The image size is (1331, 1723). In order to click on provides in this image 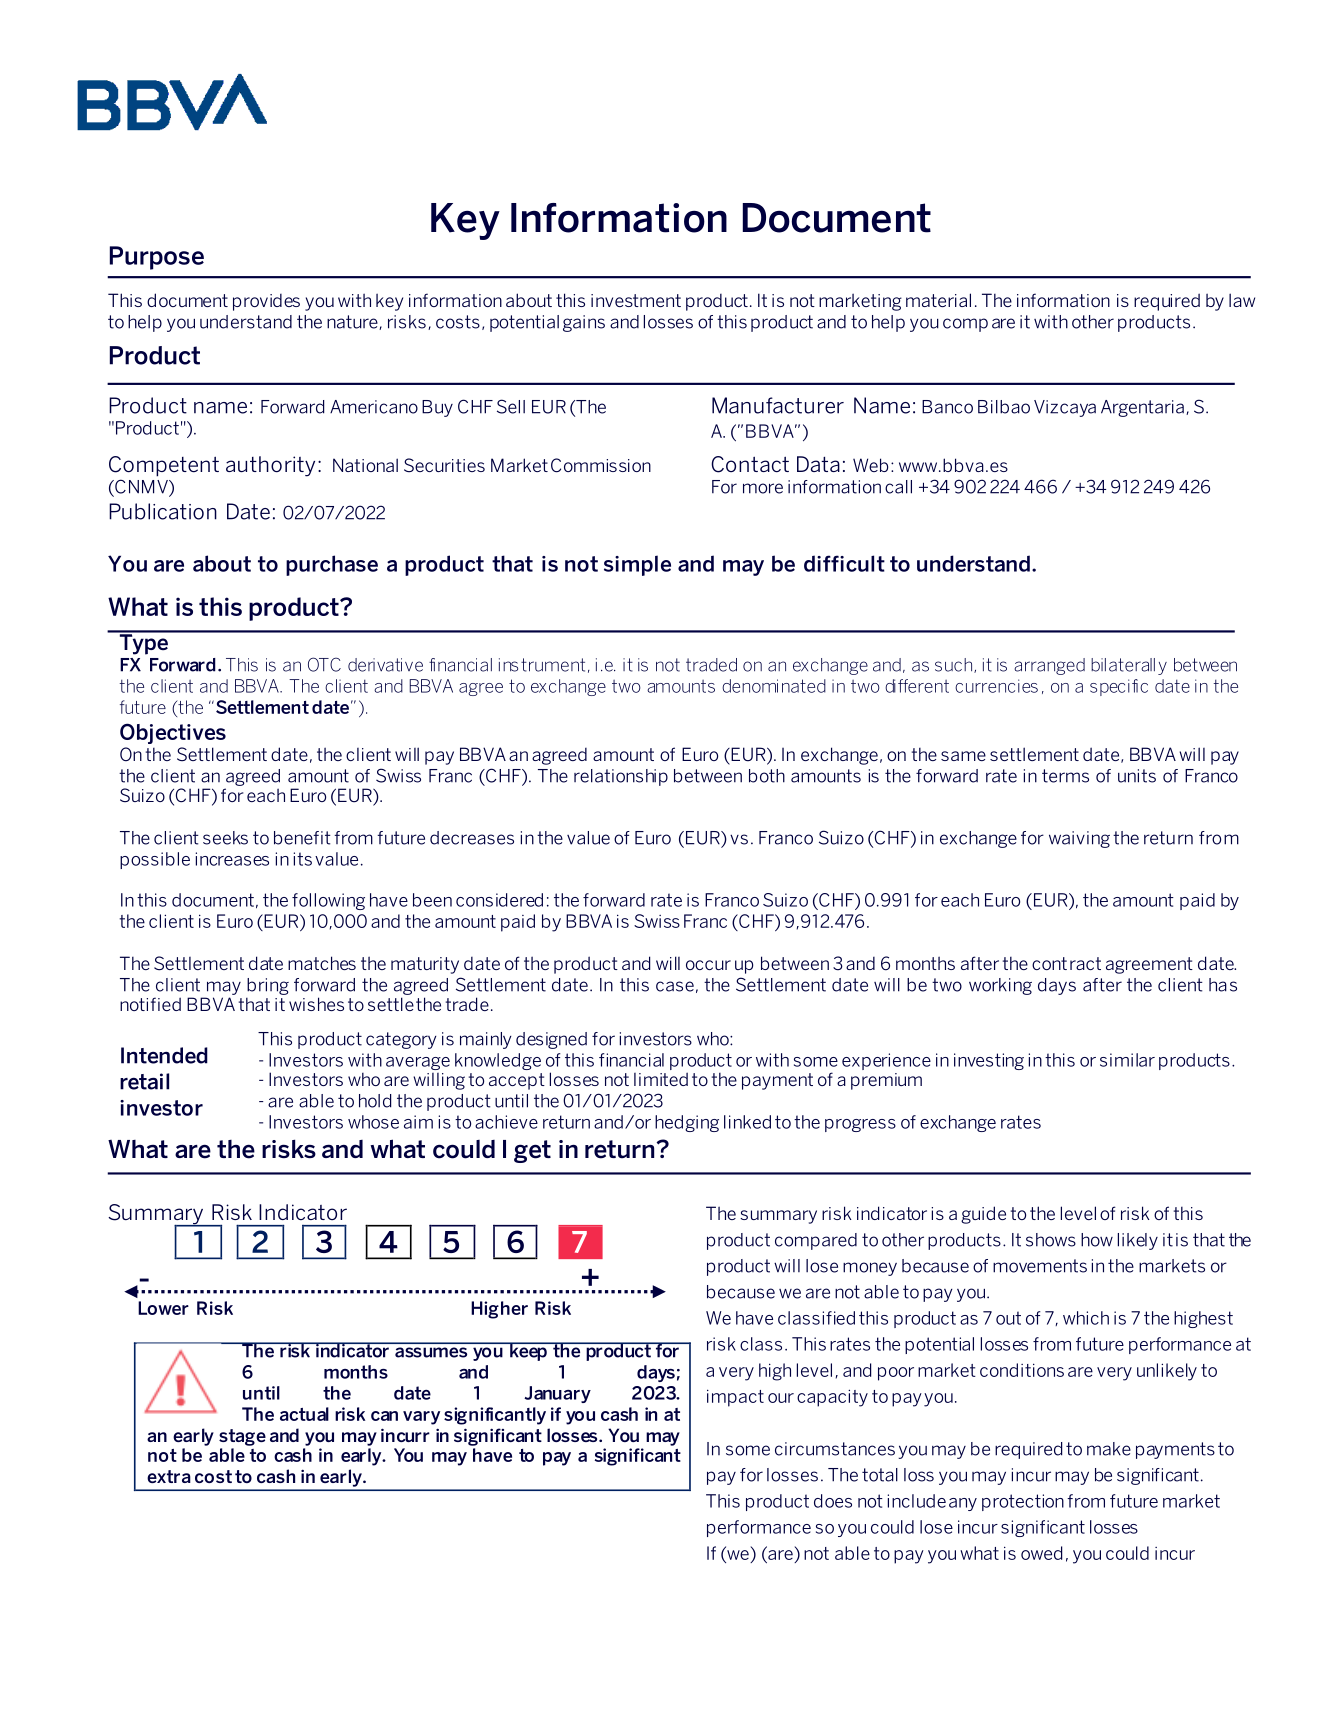, I will do `click(266, 302)`.
